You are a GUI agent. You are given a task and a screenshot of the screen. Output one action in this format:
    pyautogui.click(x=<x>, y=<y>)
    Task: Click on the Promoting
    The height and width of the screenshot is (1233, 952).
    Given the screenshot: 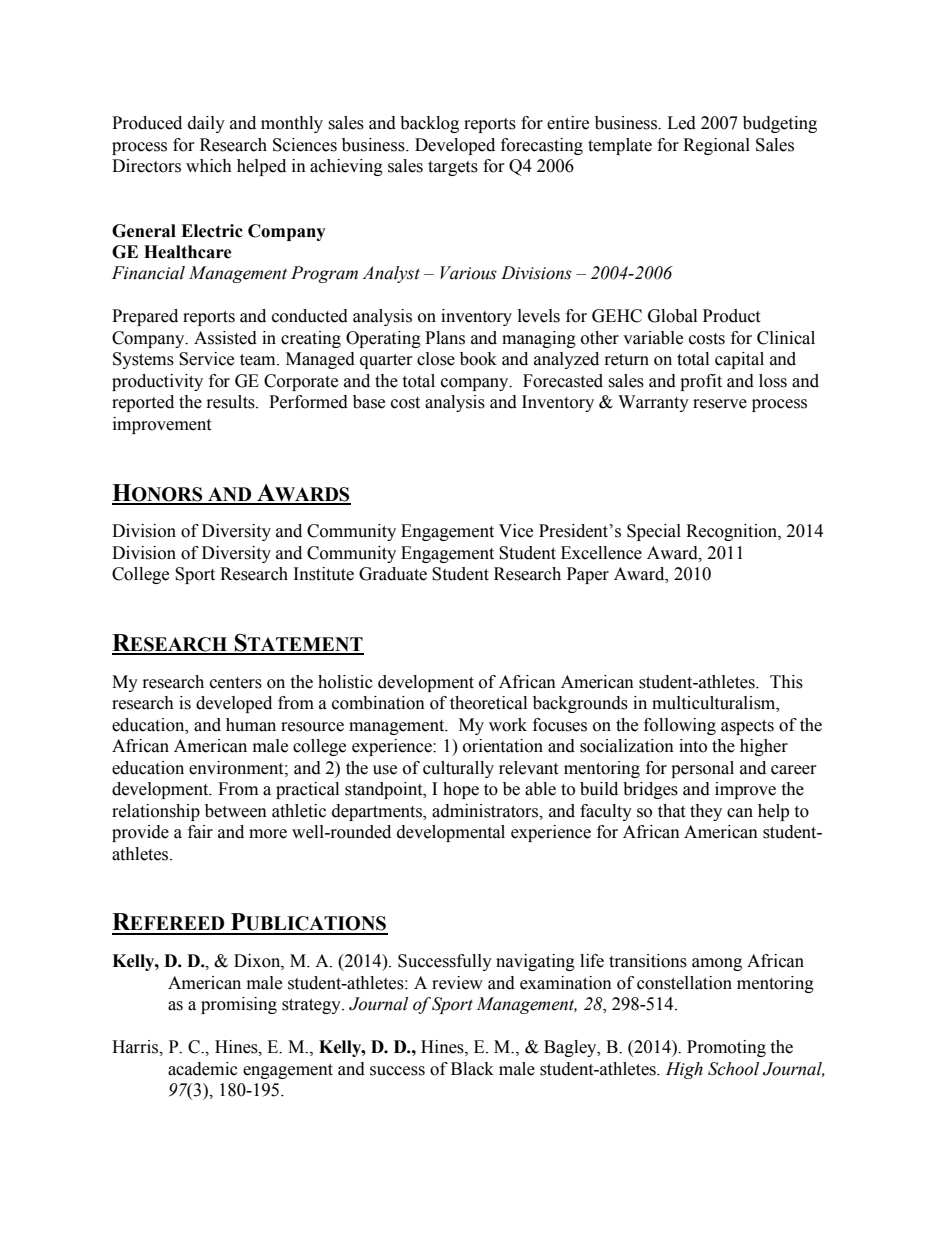 What is the action you would take?
    pyautogui.click(x=726, y=1048)
